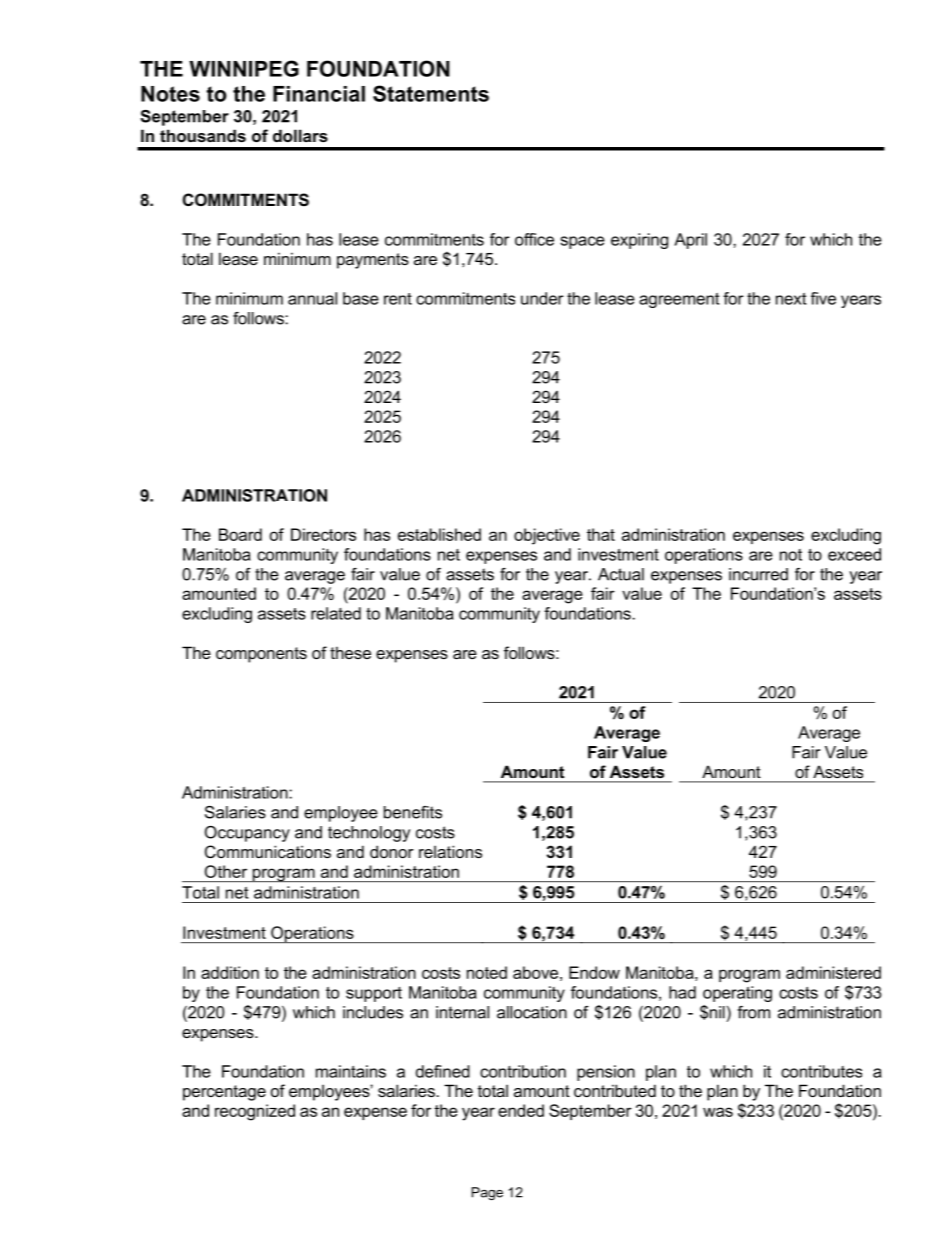 This screenshot has width=952, height=1233. I want to click on components, so click(261, 655).
